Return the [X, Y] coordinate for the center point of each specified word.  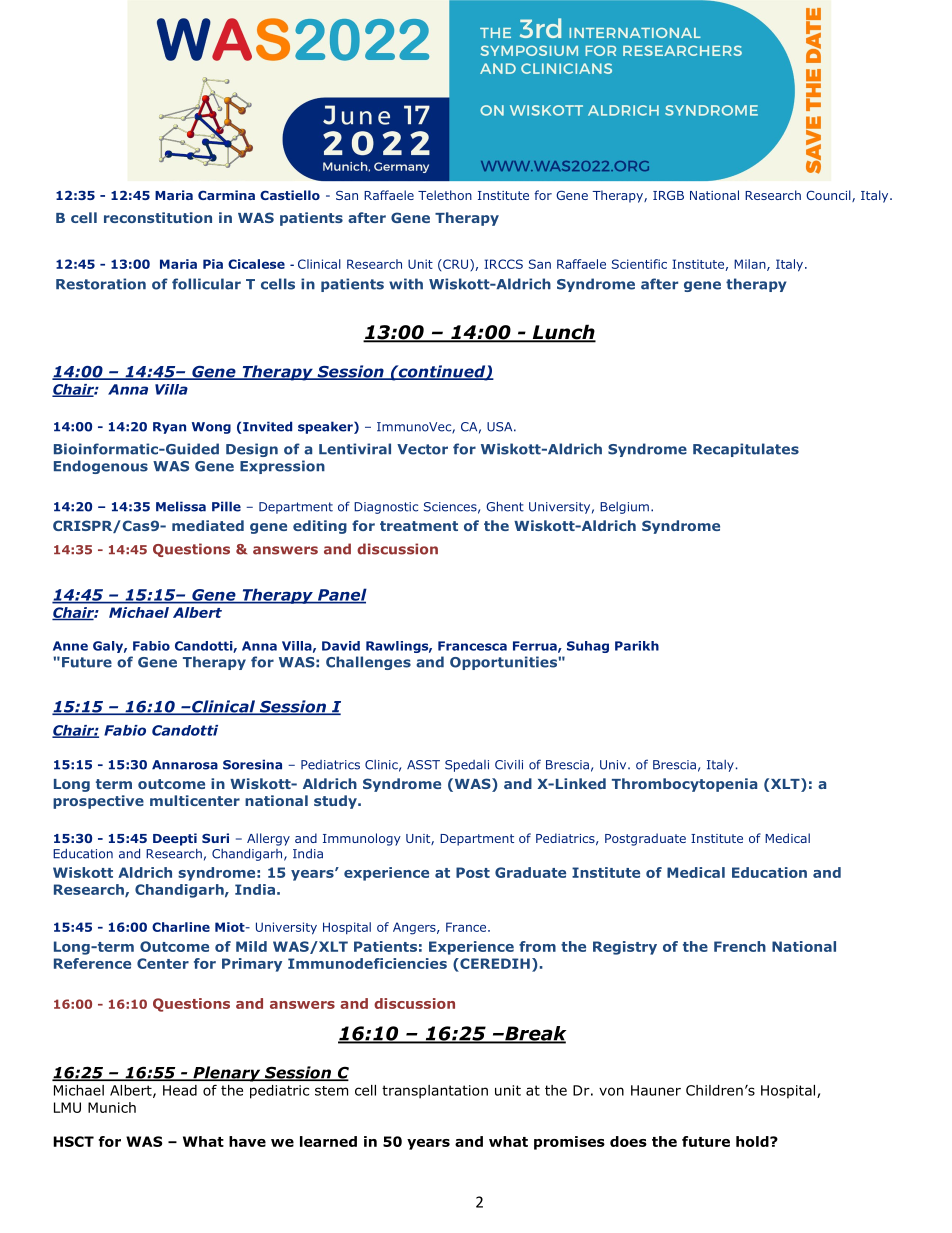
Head [180, 1090]
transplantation [435, 1092]
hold [753, 1141]
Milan [751, 265]
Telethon [445, 195]
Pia [213, 264]
